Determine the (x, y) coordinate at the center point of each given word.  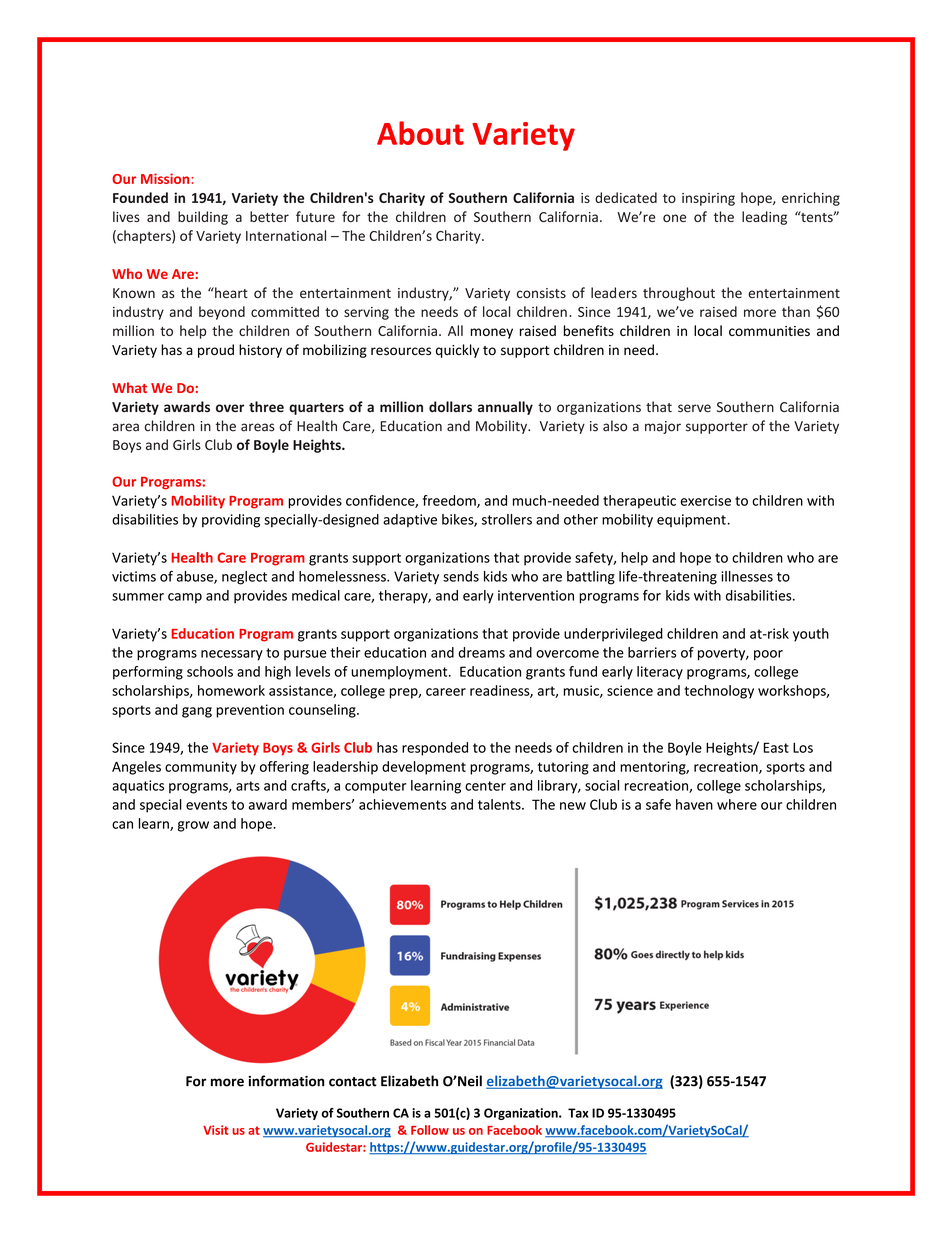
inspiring (708, 199)
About (420, 133)
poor (768, 655)
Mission (166, 178)
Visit (215, 1130)
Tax (578, 1113)
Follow (430, 1130)
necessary (232, 655)
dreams (481, 652)
